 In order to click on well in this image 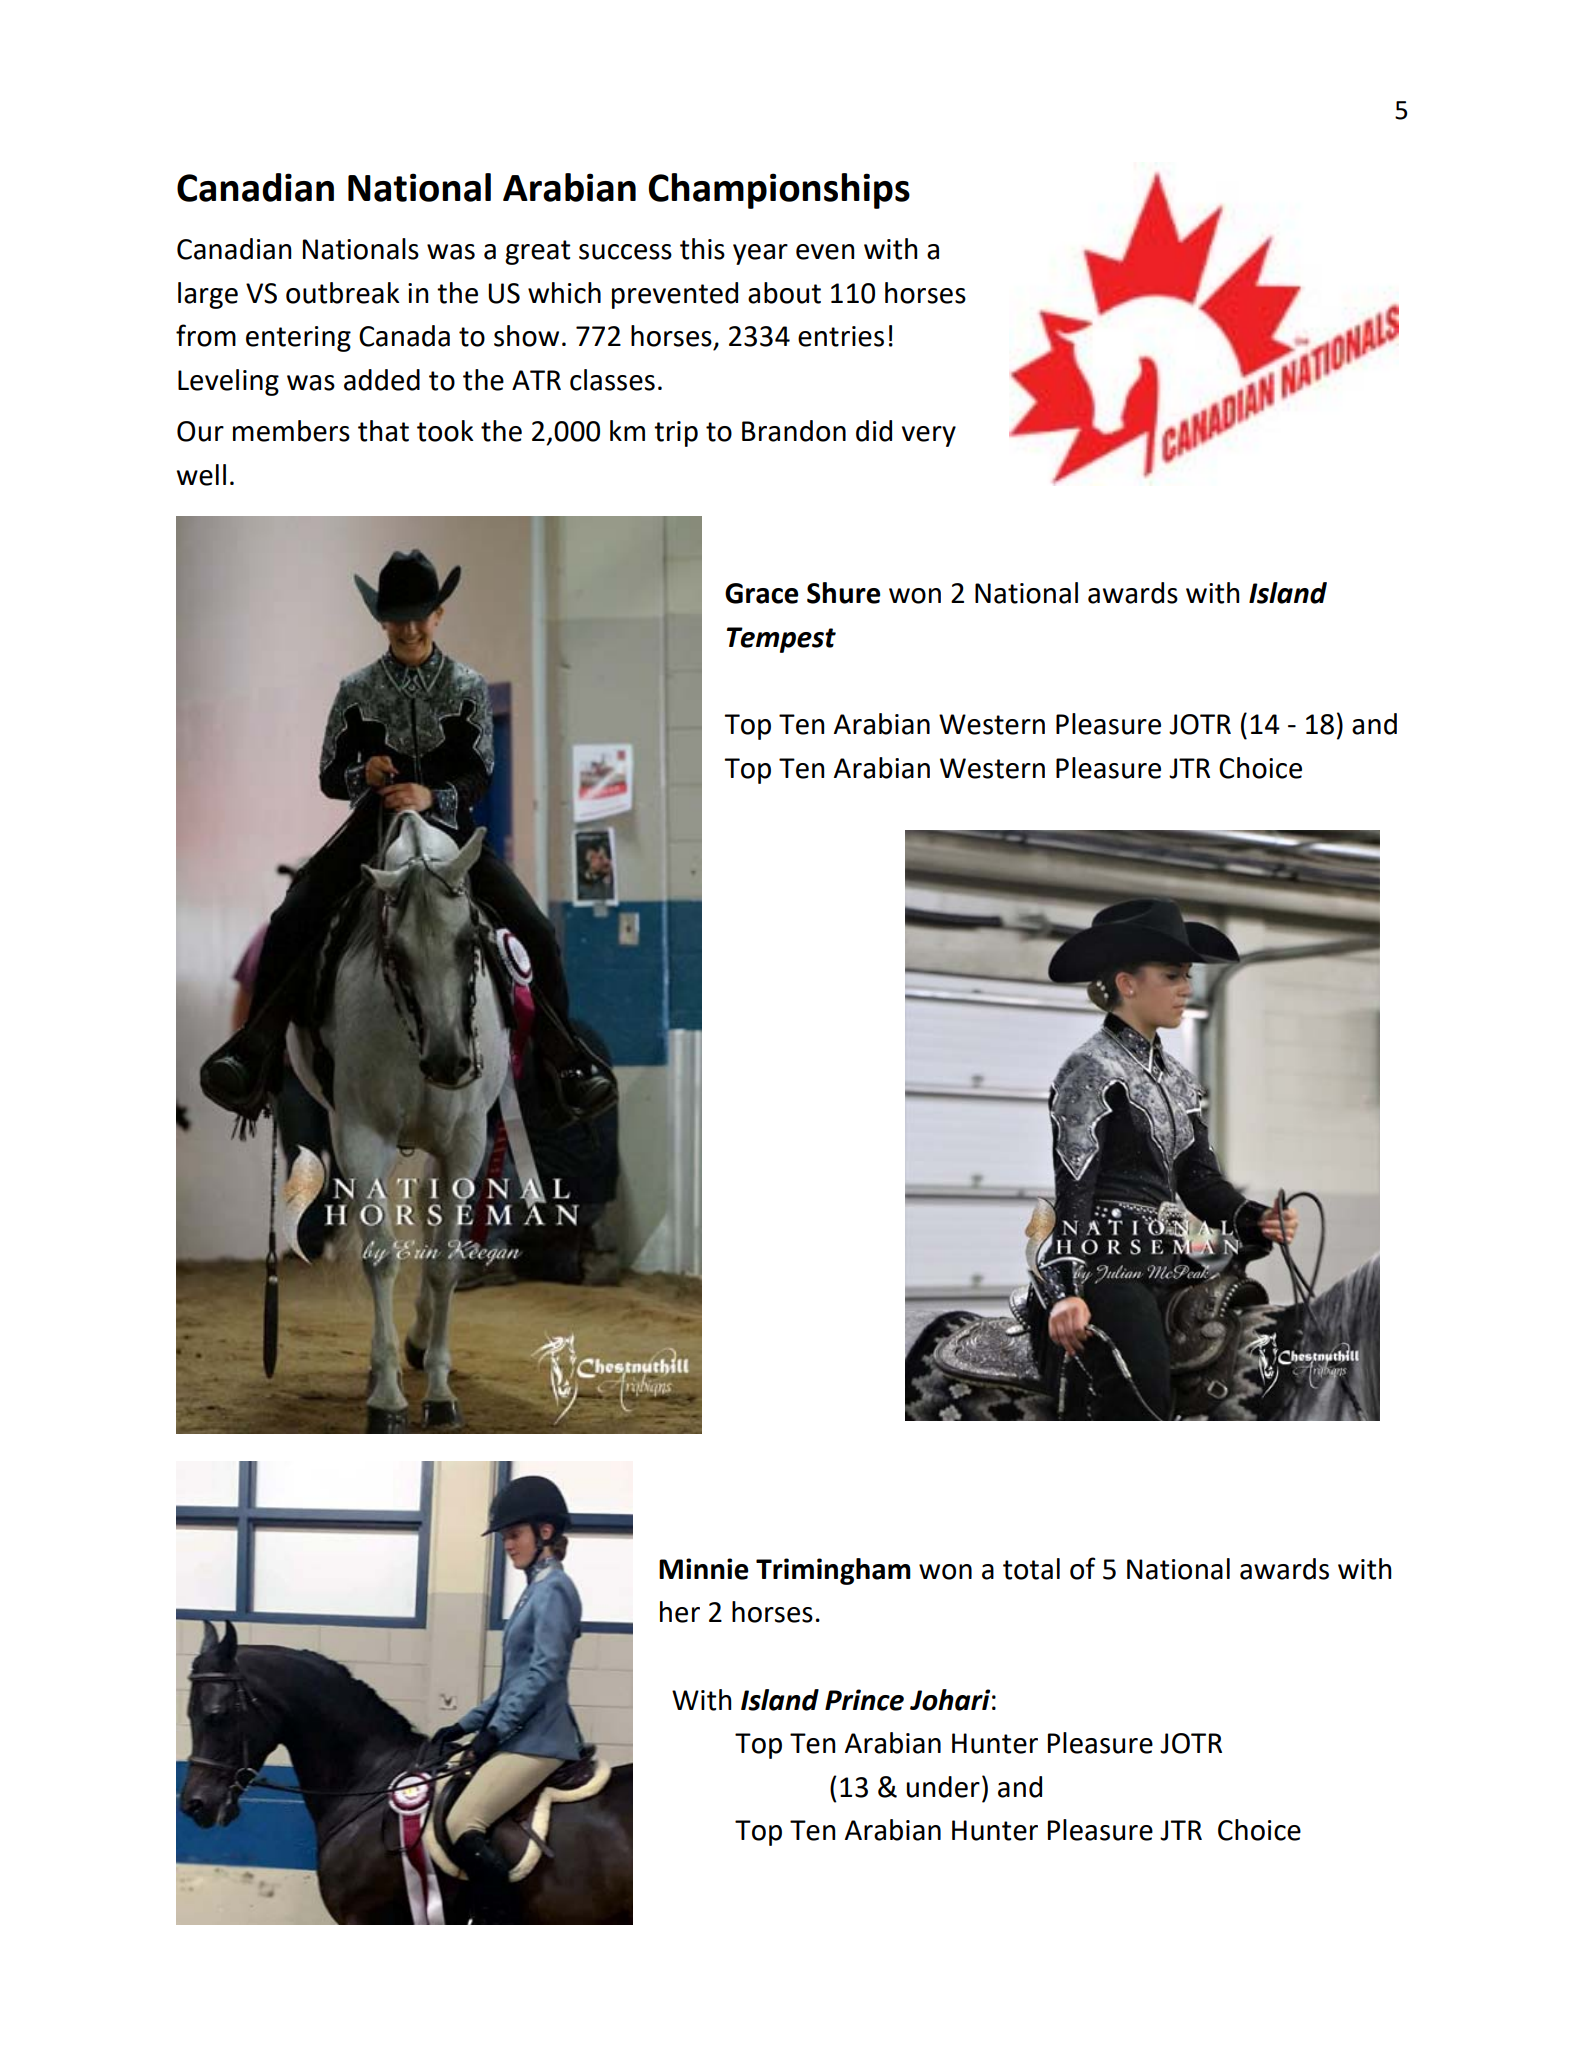, I will do `click(201, 475)`.
